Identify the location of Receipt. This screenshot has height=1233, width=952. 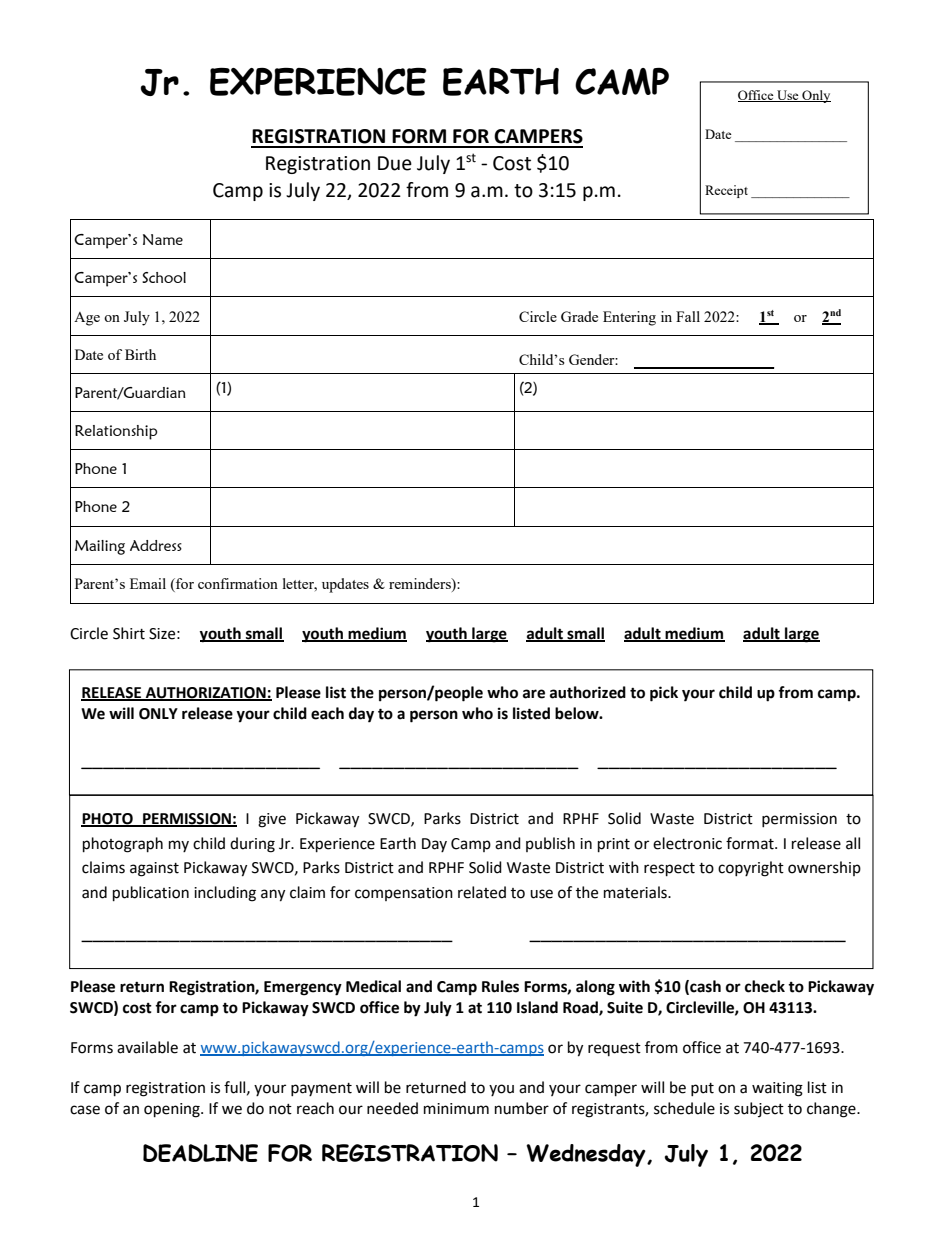
(726, 191).
